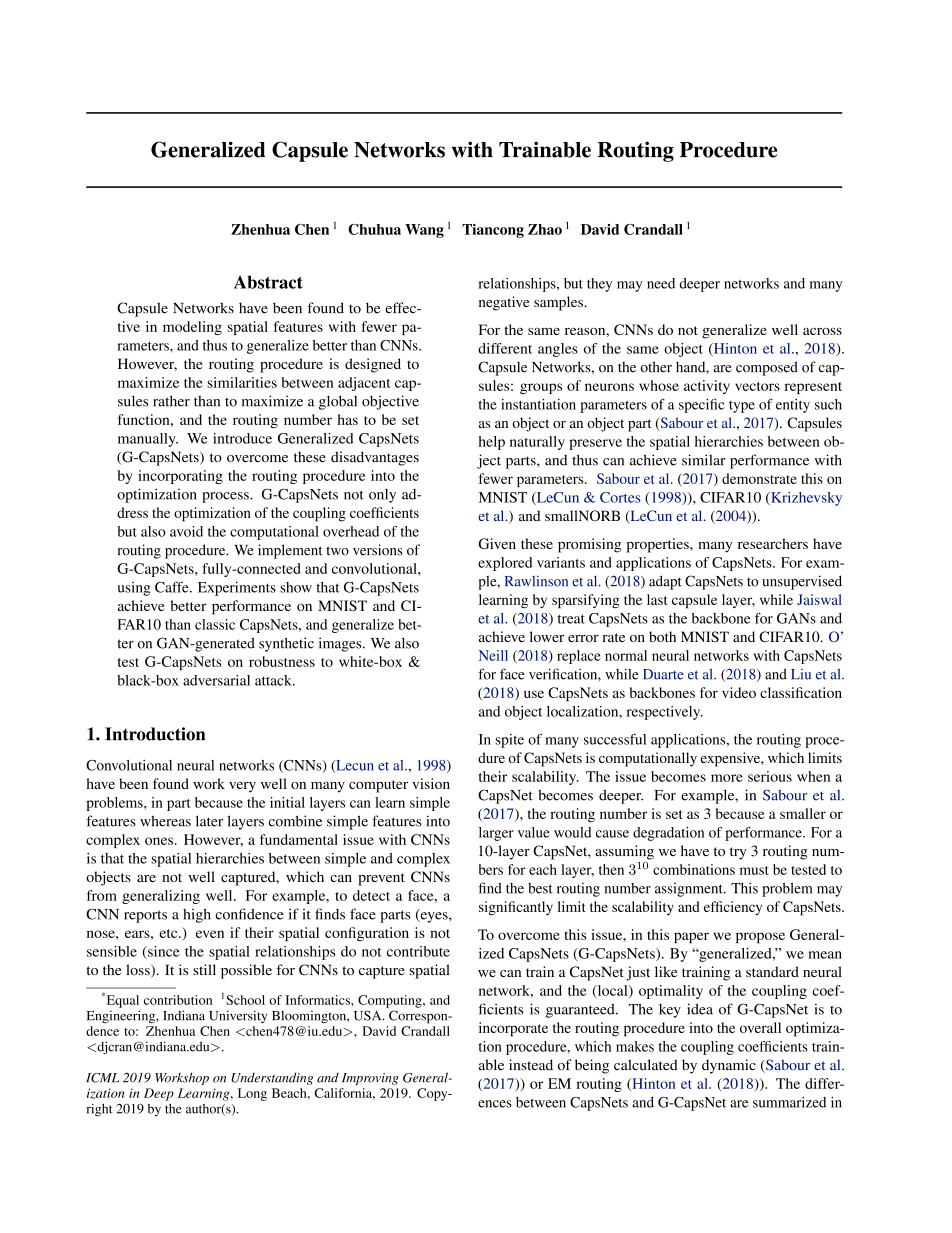 The height and width of the screenshot is (1233, 952). What do you see at coordinates (739, 692) in the screenshot?
I see `video` at bounding box center [739, 692].
